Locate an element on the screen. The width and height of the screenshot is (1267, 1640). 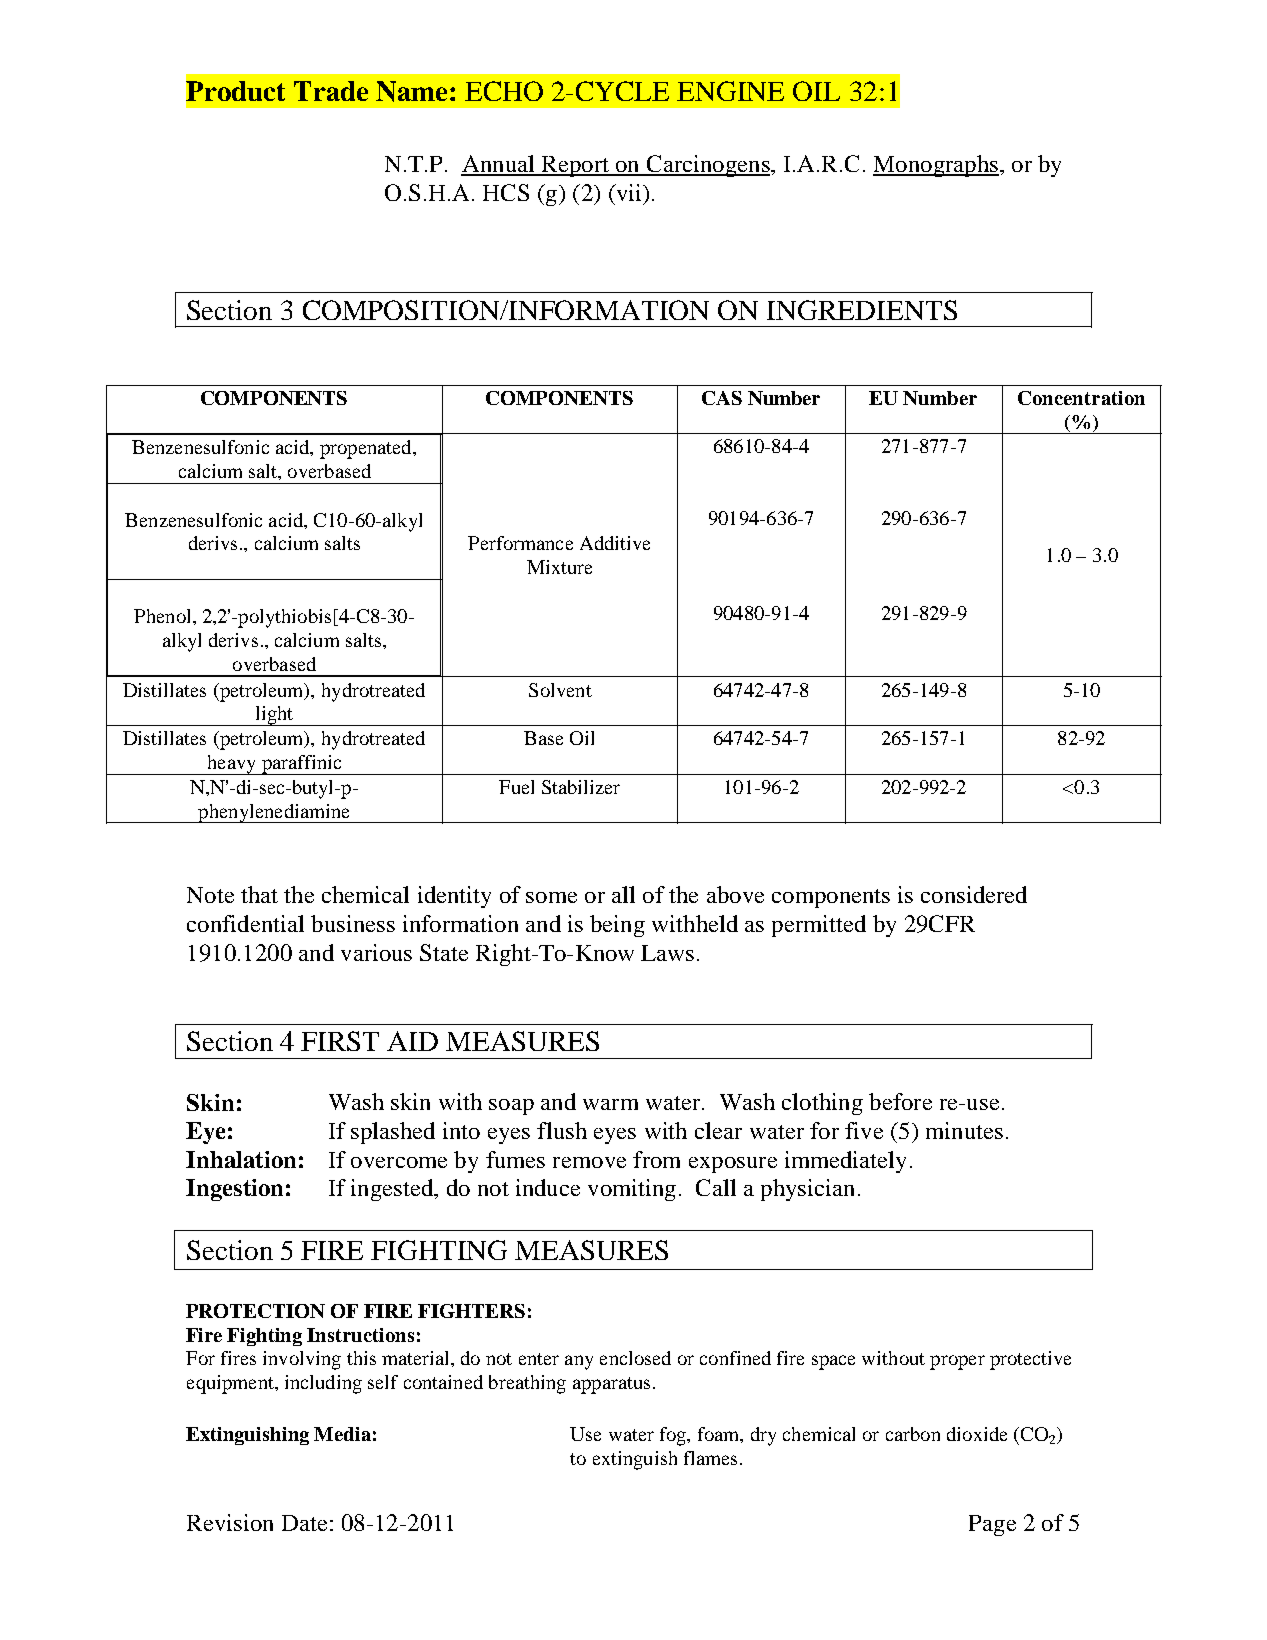
fog is located at coordinates (674, 1436).
